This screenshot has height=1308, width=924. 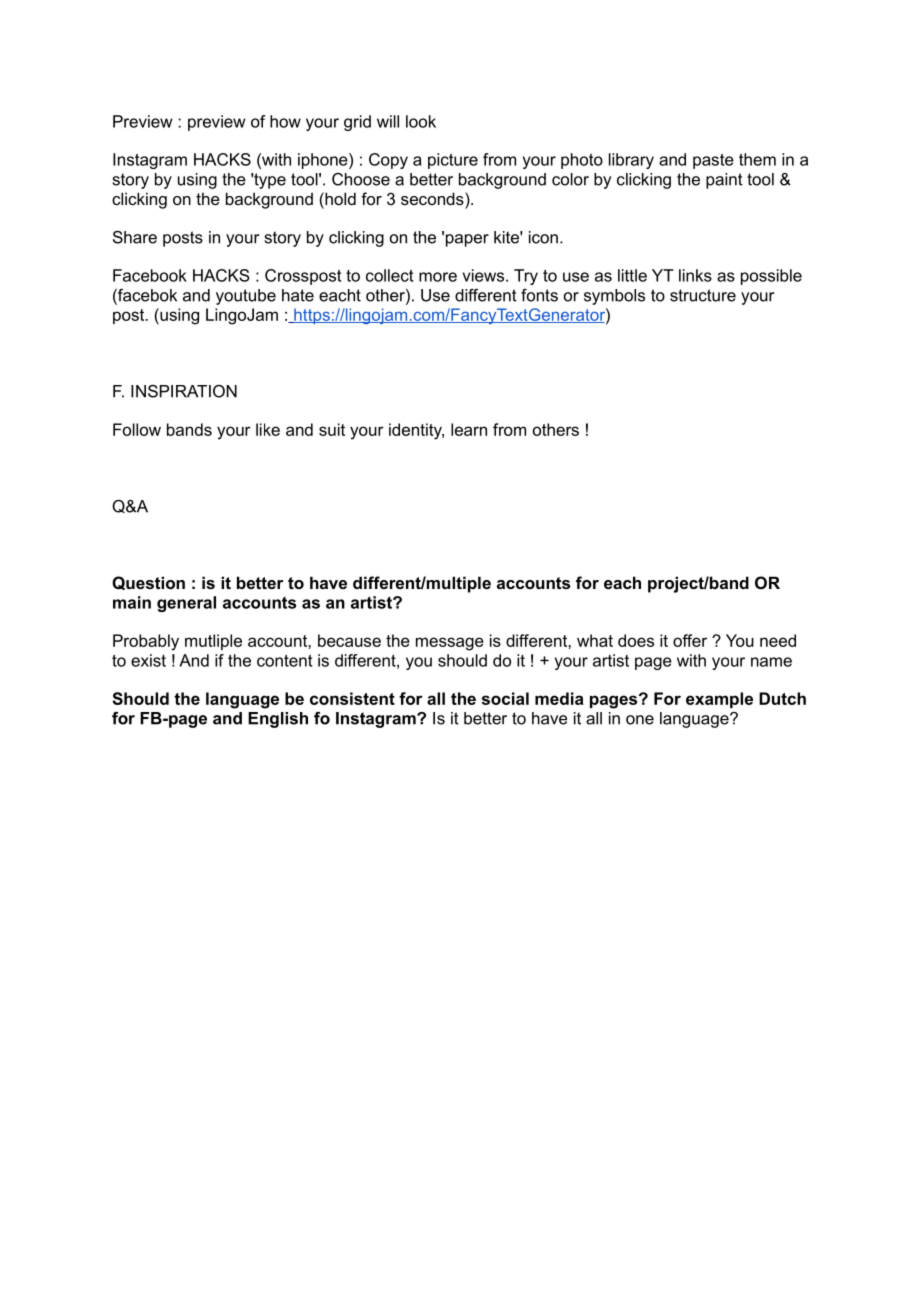 What do you see at coordinates (505, 698) in the screenshot?
I see `social` at bounding box center [505, 698].
